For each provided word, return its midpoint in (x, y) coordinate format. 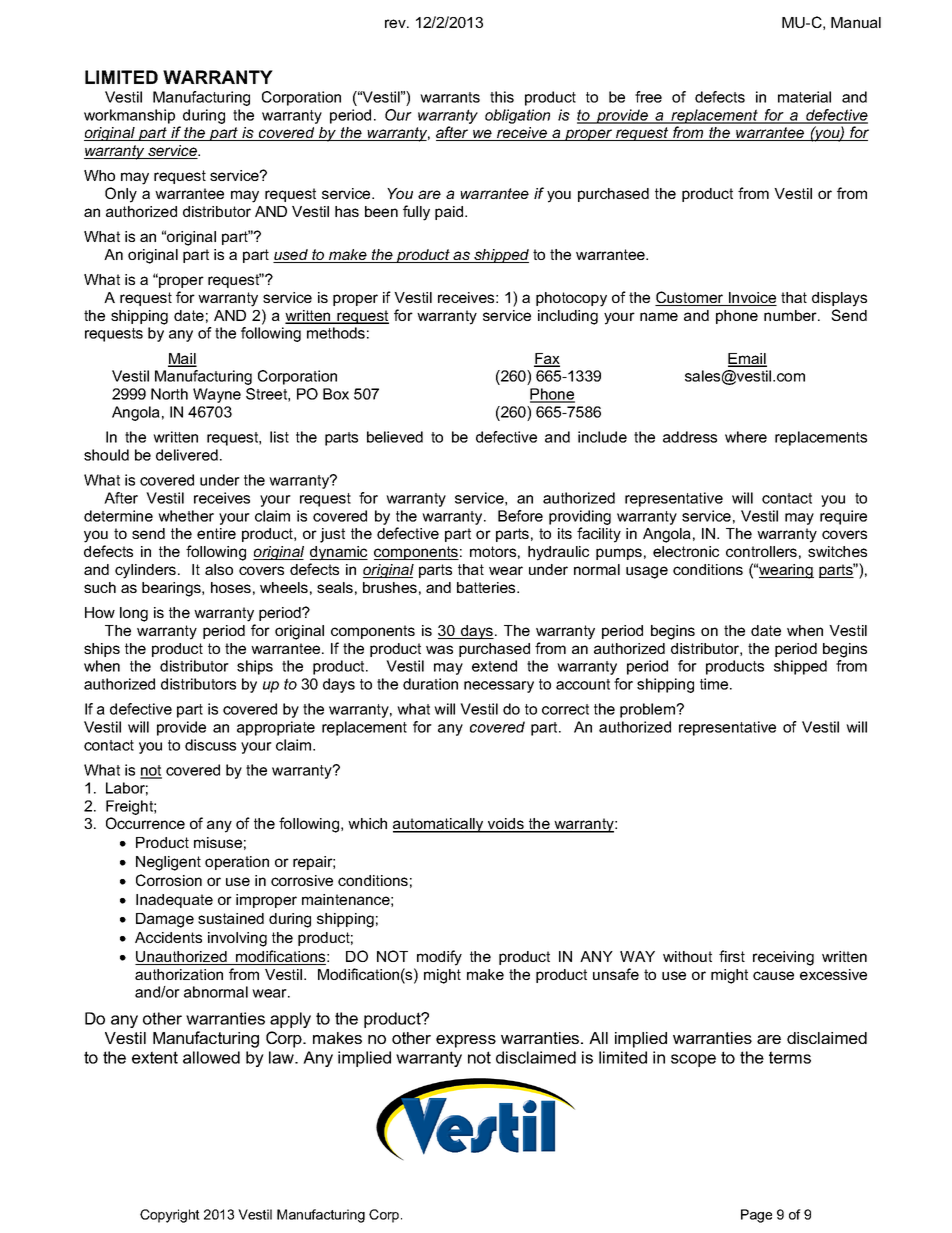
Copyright (170, 1216)
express (466, 1041)
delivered (187, 455)
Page (756, 1216)
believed (395, 437)
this (502, 97)
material (804, 97)
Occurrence (145, 823)
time (715, 684)
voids (506, 825)
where (746, 437)
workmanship (129, 116)
